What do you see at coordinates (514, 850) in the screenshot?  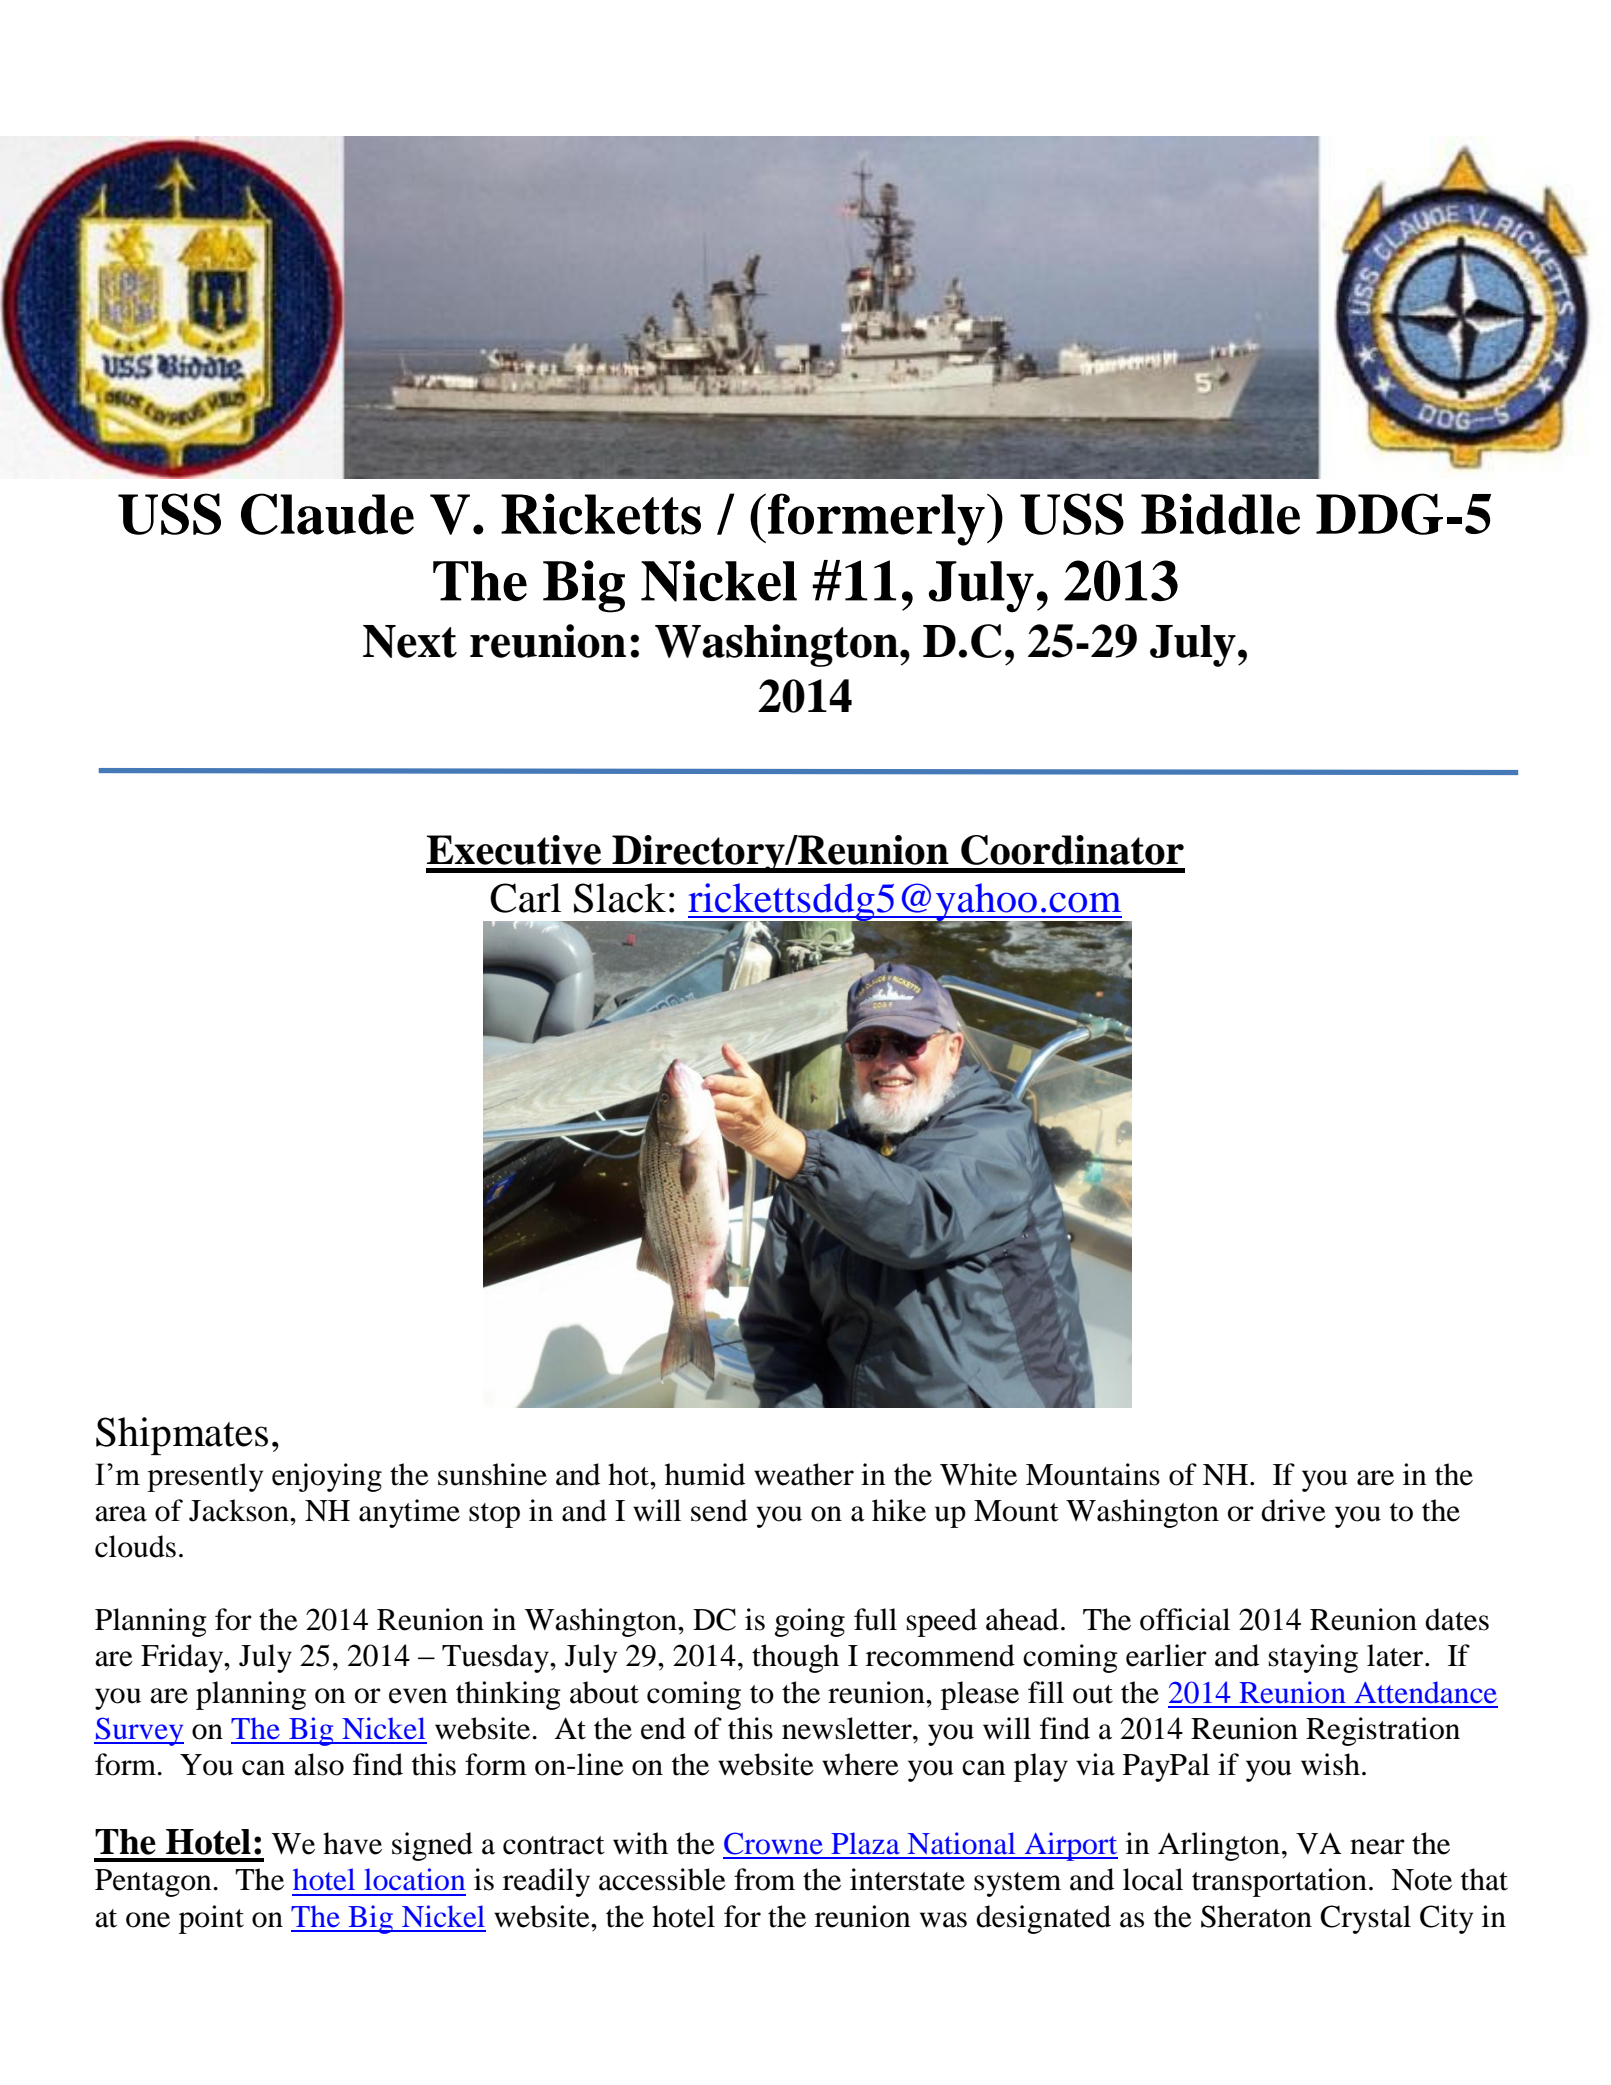 I see `Executive` at bounding box center [514, 850].
